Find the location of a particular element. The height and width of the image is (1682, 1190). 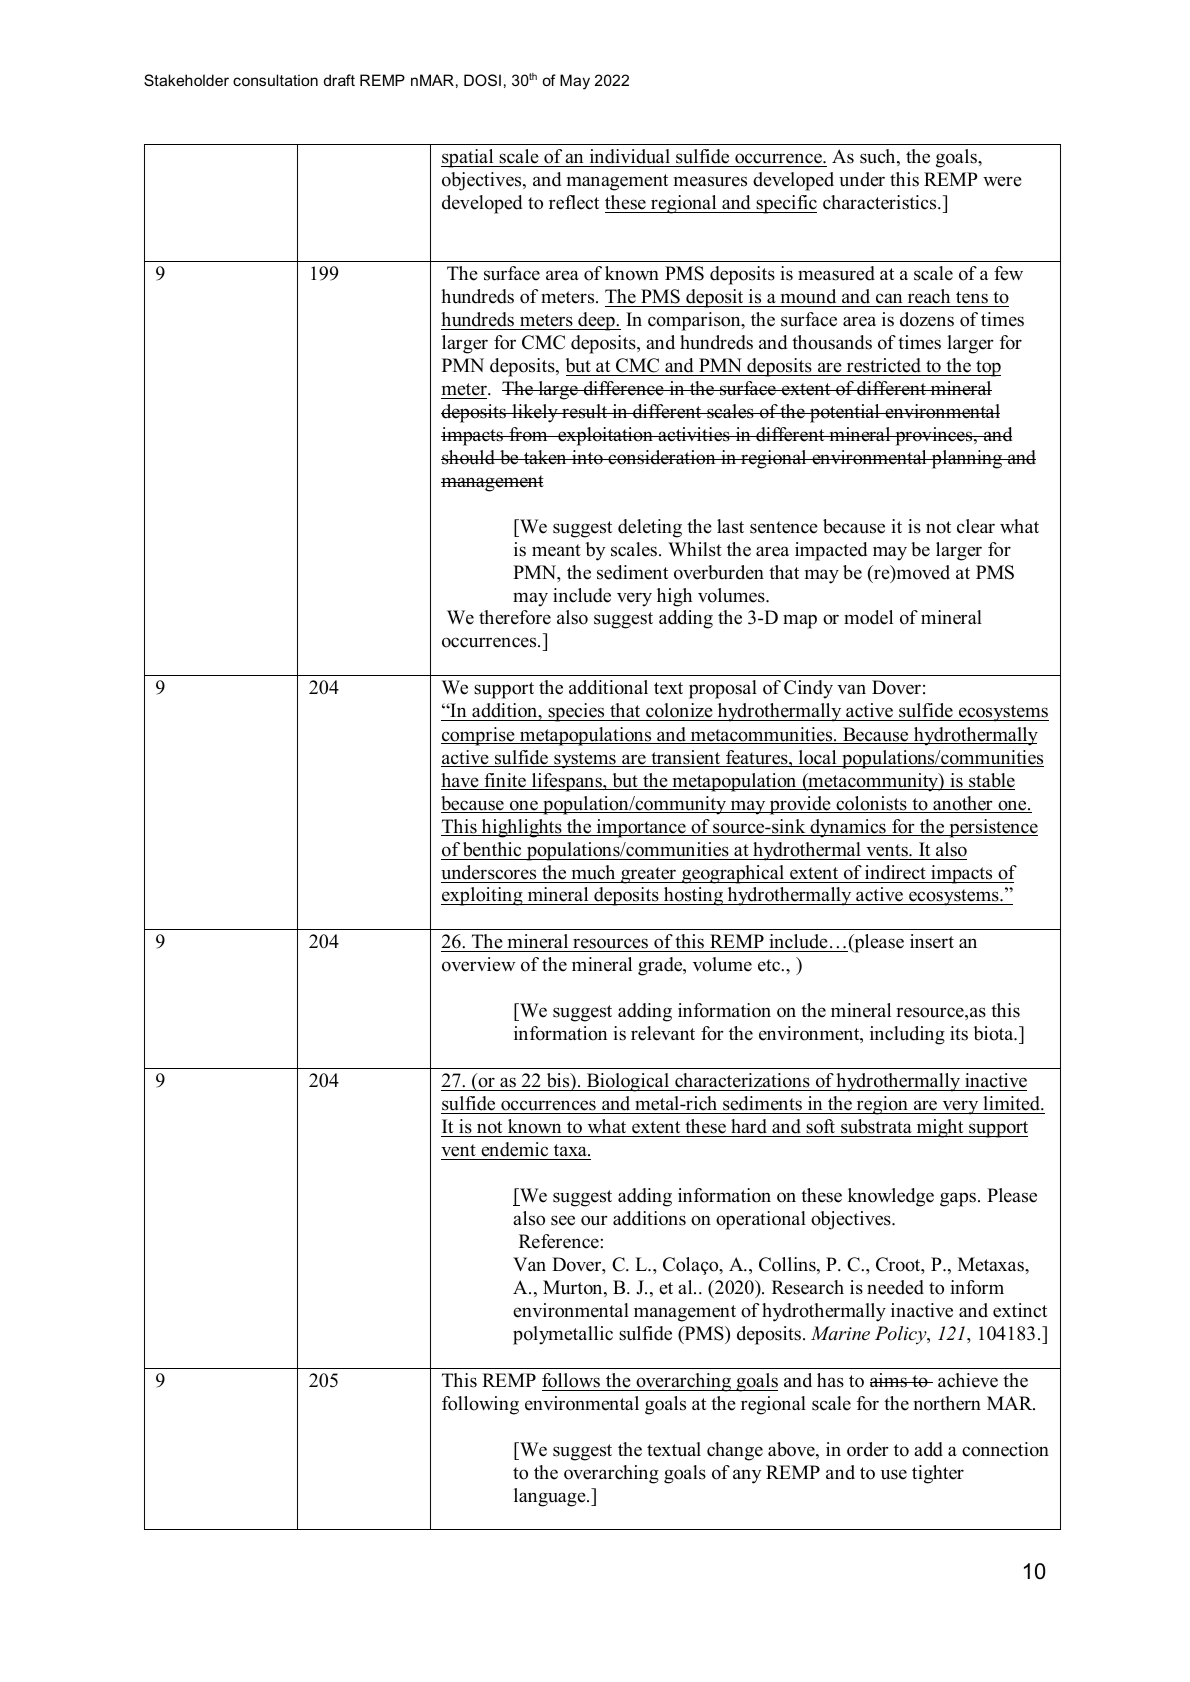

including is located at coordinates (907, 1035).
